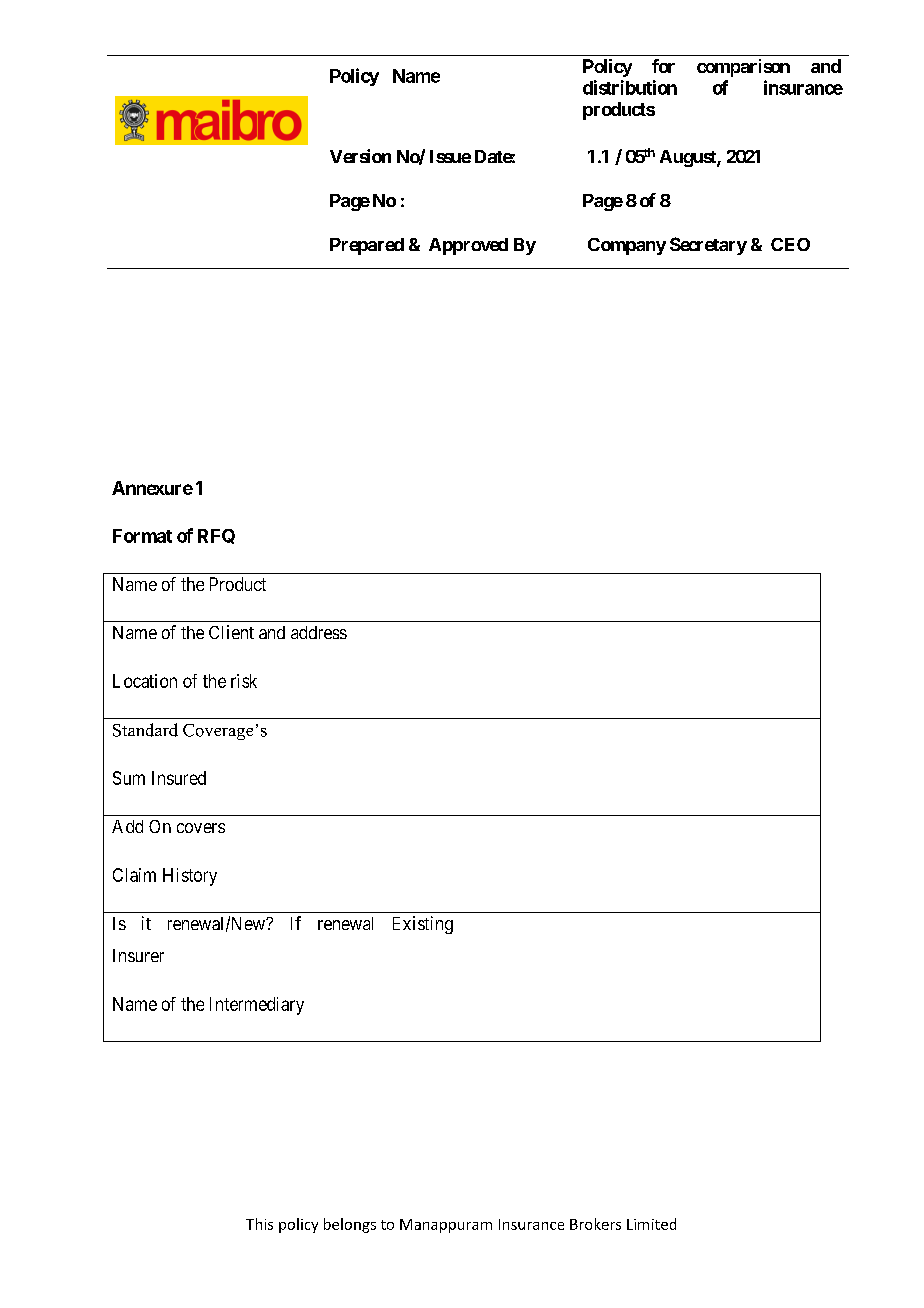 The height and width of the screenshot is (1308, 924). I want to click on address, so click(319, 632).
